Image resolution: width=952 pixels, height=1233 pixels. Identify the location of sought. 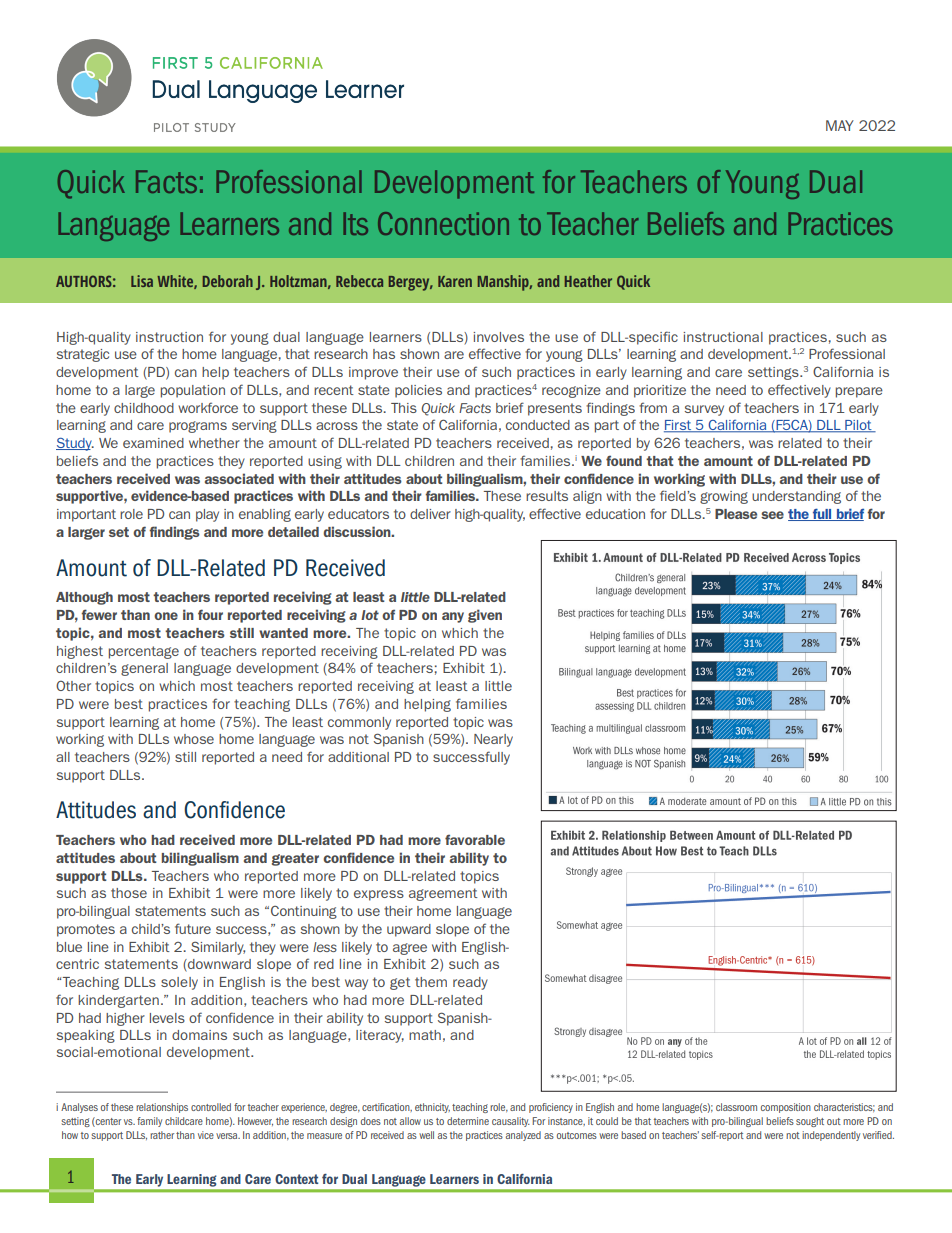
(810, 1122).
